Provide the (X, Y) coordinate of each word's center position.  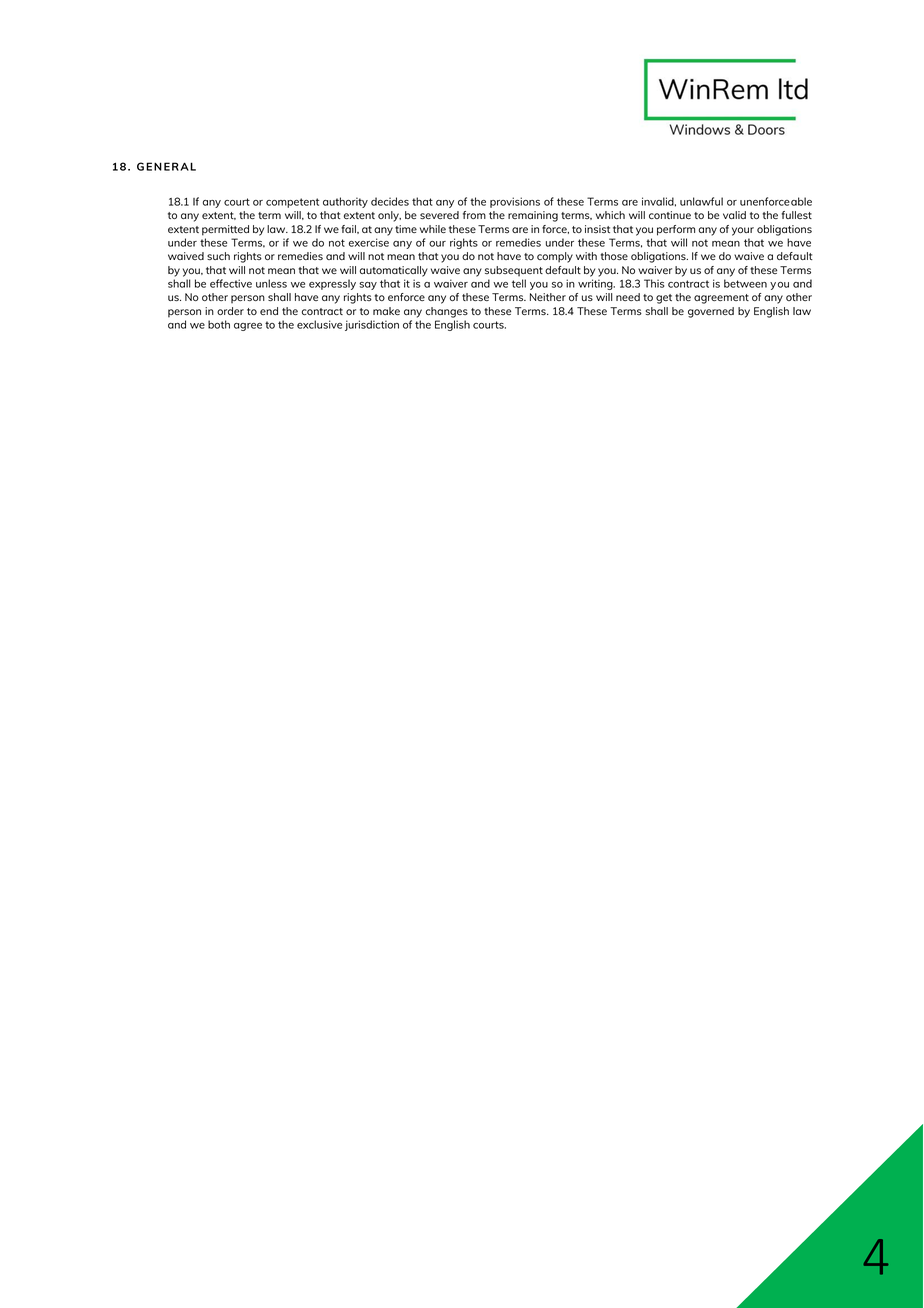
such (218, 256)
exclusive (319, 324)
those (614, 256)
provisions (515, 202)
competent (292, 203)
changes (447, 312)
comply (555, 257)
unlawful (701, 201)
